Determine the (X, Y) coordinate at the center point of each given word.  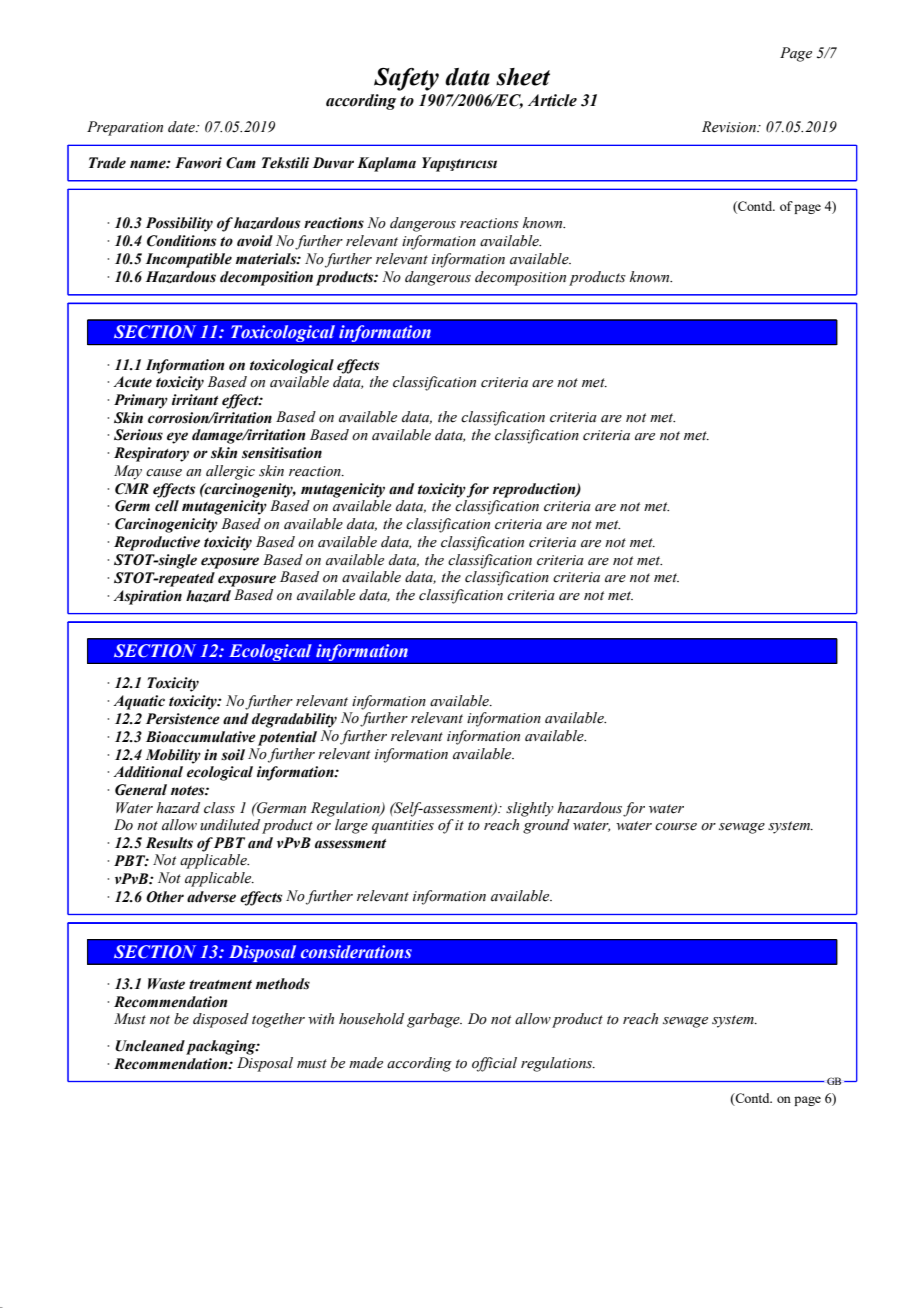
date (182, 127)
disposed (221, 1020)
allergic (230, 472)
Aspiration (147, 597)
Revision (730, 127)
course (676, 827)
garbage (434, 1020)
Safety (406, 79)
